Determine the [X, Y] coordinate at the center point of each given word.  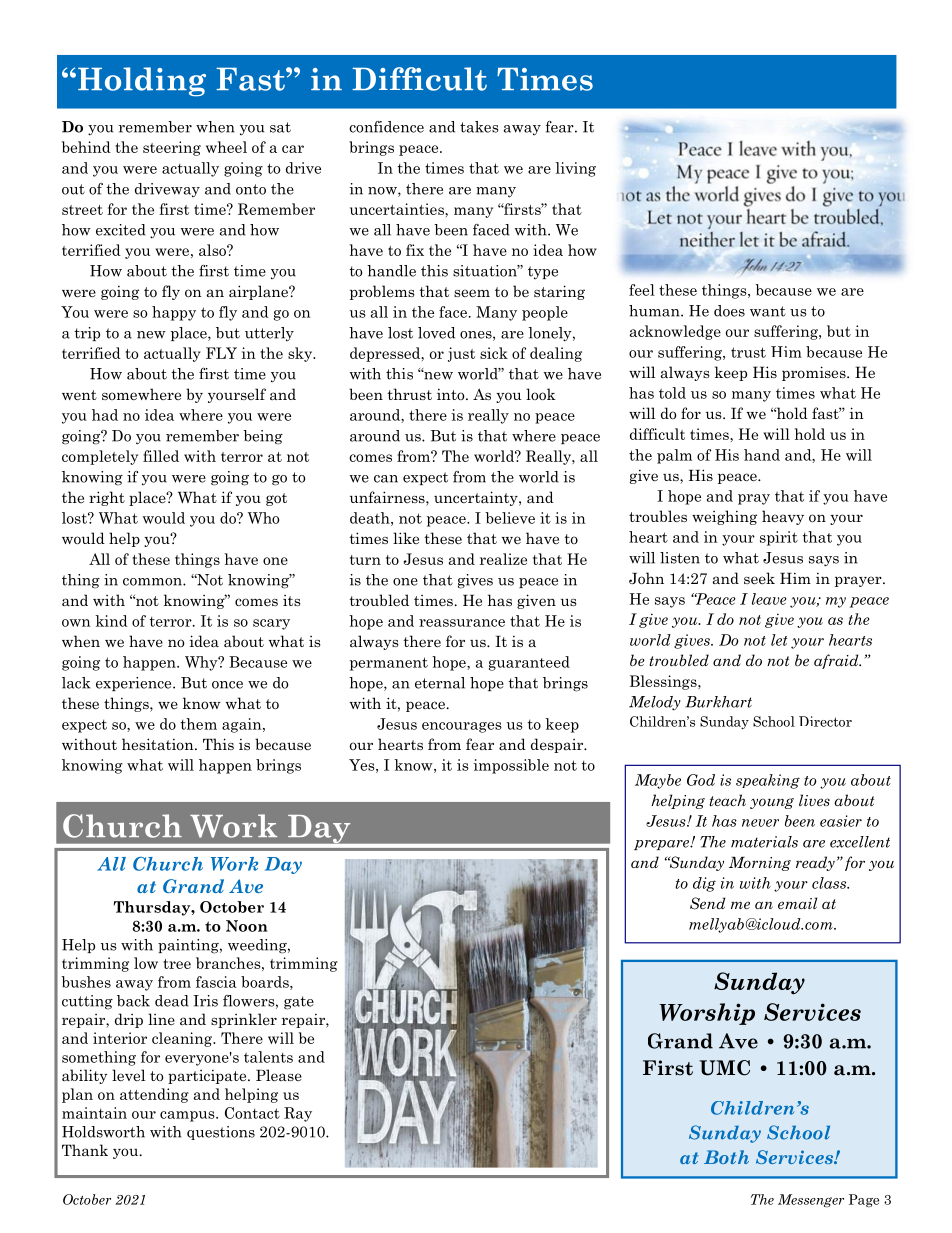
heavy [783, 517]
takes [479, 127]
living [575, 169]
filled [161, 456]
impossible [511, 766]
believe [510, 518]
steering [172, 148]
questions [221, 1133]
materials [764, 842]
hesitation [159, 744]
